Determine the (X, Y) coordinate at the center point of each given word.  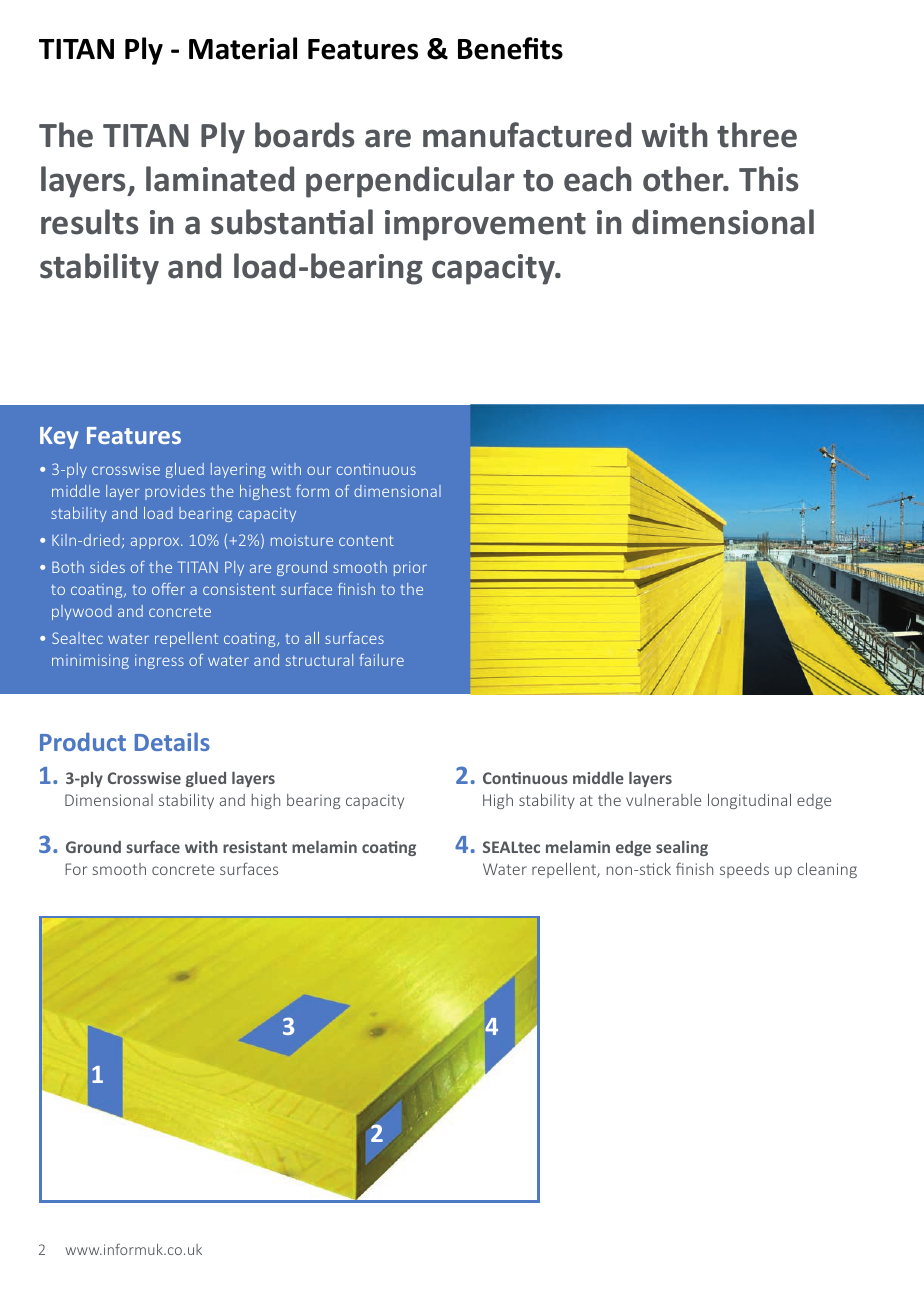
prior (410, 568)
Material (243, 48)
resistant (255, 847)
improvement (485, 225)
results (90, 222)
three (757, 135)
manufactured (527, 135)
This (769, 179)
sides (107, 567)
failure (381, 660)
